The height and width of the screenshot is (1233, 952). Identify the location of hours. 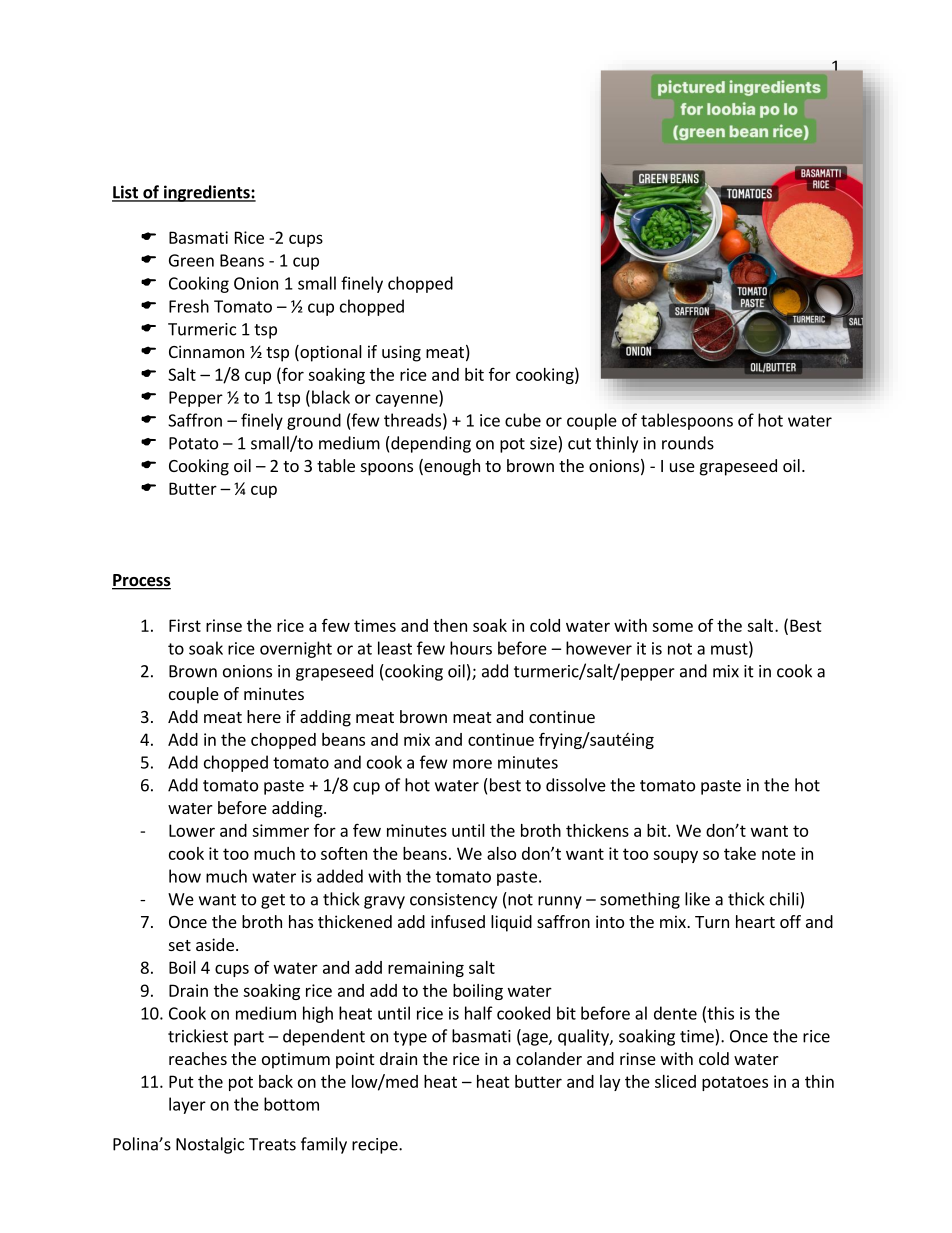
(471, 648).
